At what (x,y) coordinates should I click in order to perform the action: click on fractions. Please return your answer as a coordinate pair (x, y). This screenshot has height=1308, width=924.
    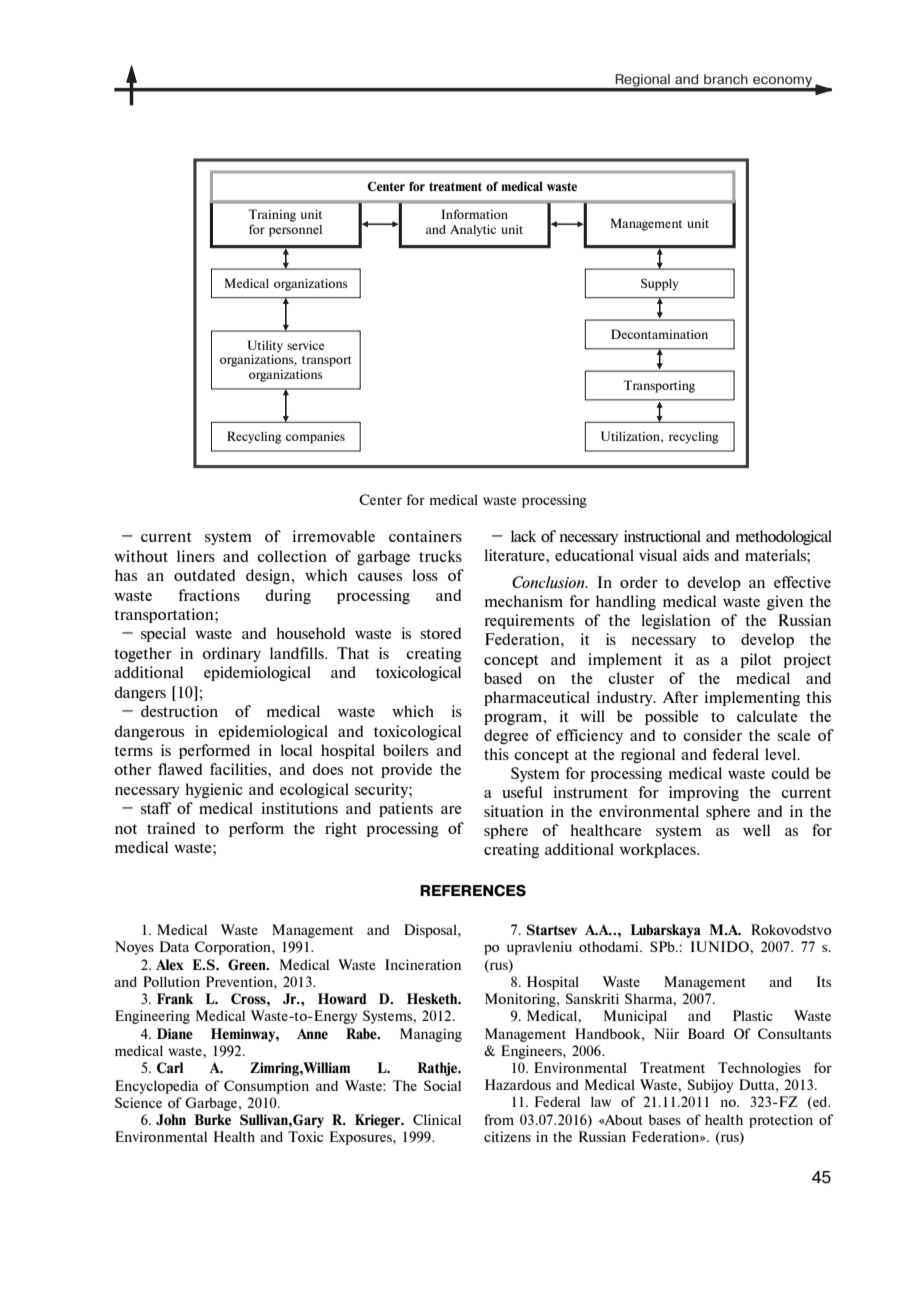
    Looking at the image, I should click on (209, 595).
